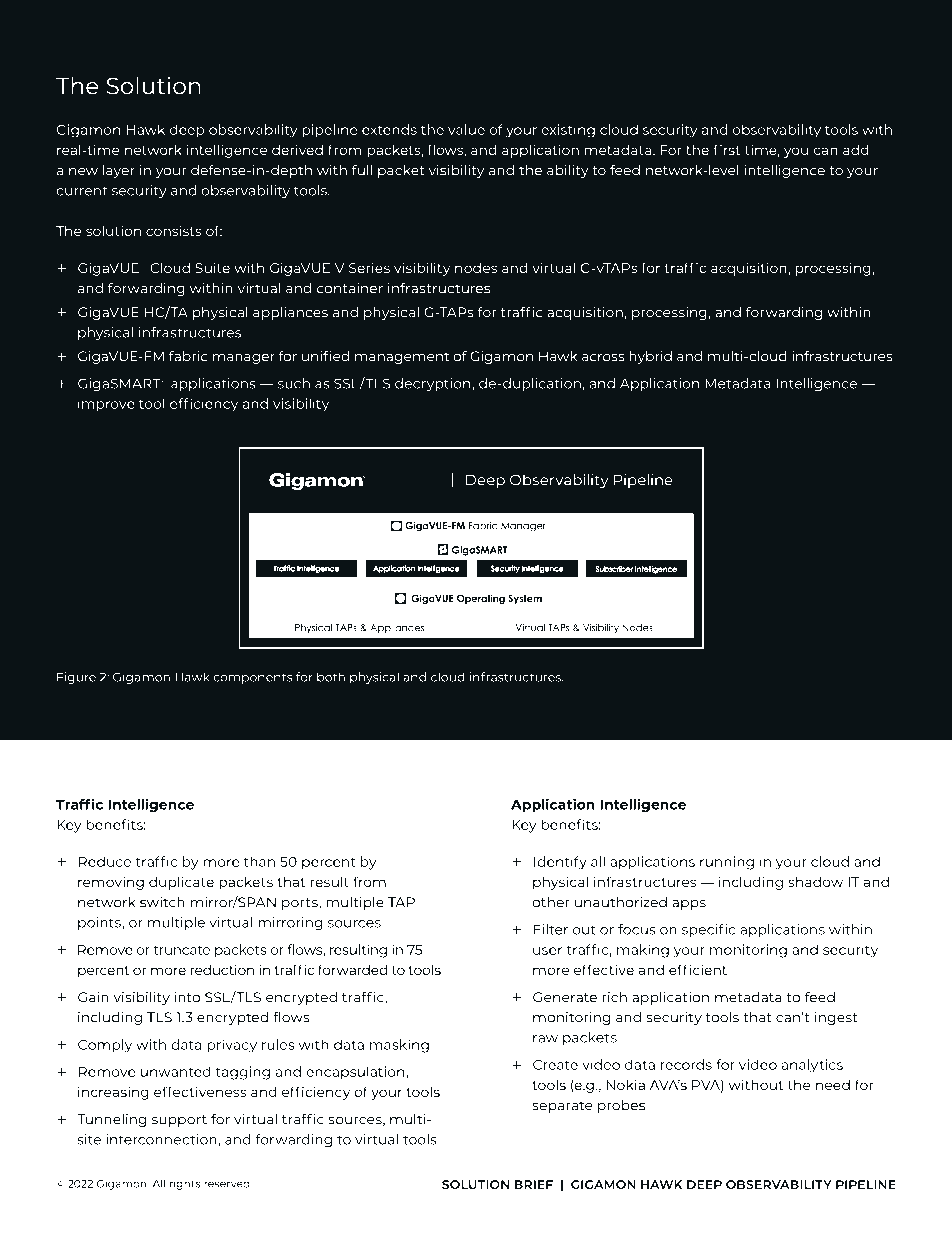 The width and height of the screenshot is (952, 1233). Describe the element at coordinates (466, 129) in the screenshot. I see `value` at that location.
